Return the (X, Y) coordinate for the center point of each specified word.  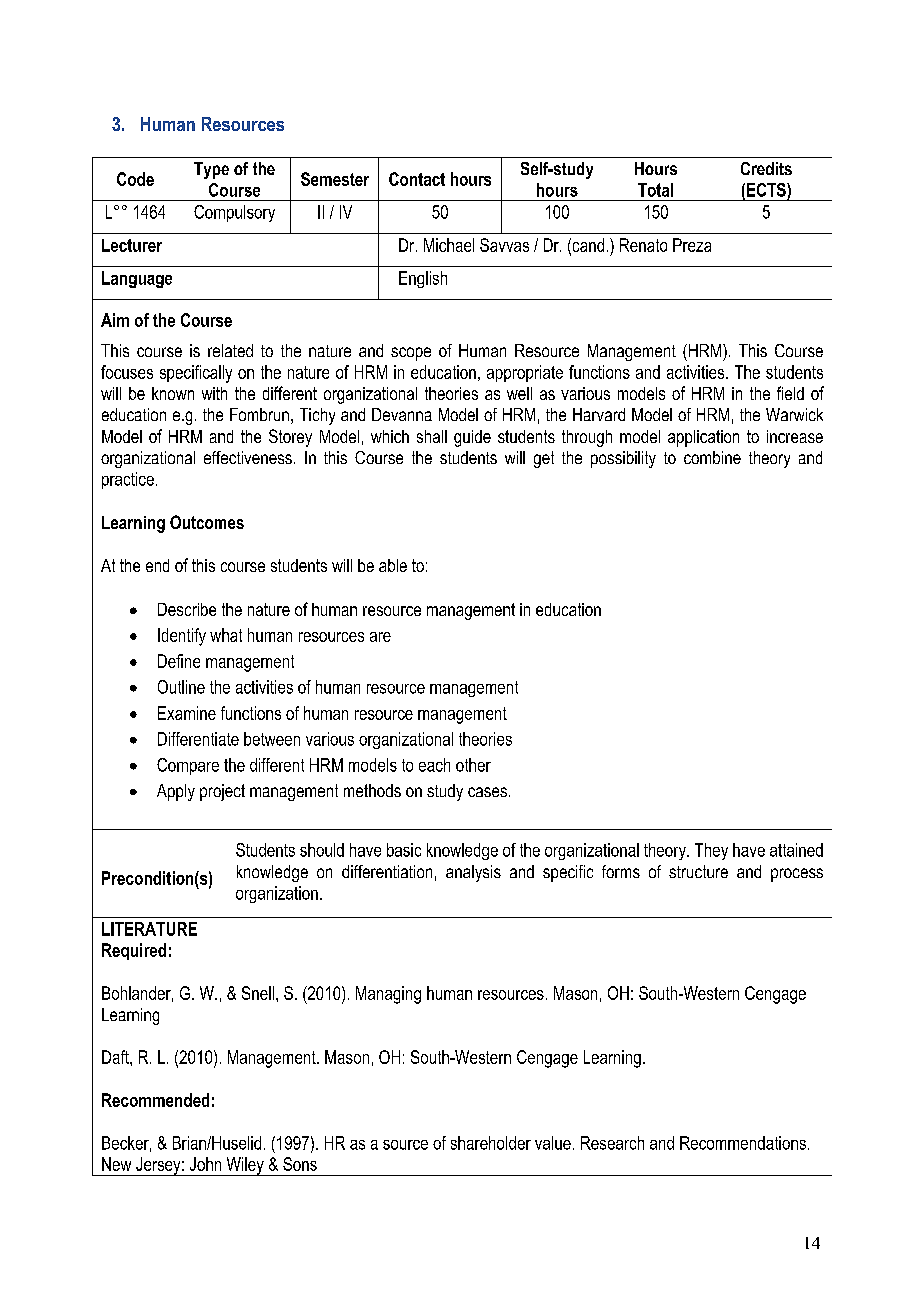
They (711, 851)
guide (472, 438)
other (473, 765)
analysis (473, 873)
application (703, 438)
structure (698, 871)
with (214, 393)
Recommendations (743, 1143)
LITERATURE (149, 929)
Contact (417, 179)
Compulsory (234, 213)
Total (655, 190)
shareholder (491, 1143)
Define (179, 661)
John (205, 1164)
